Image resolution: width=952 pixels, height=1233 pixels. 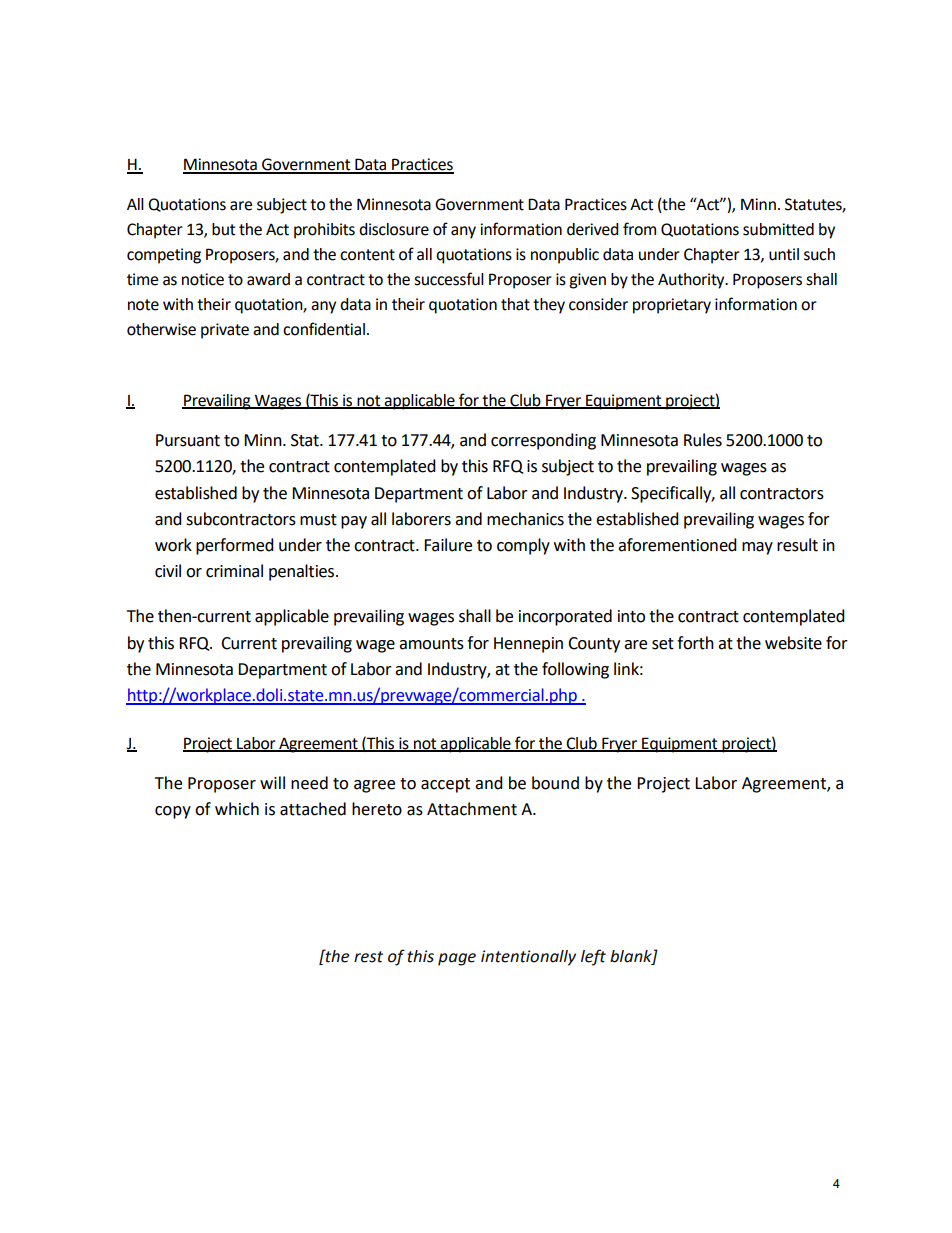 I want to click on successful, so click(x=449, y=279).
